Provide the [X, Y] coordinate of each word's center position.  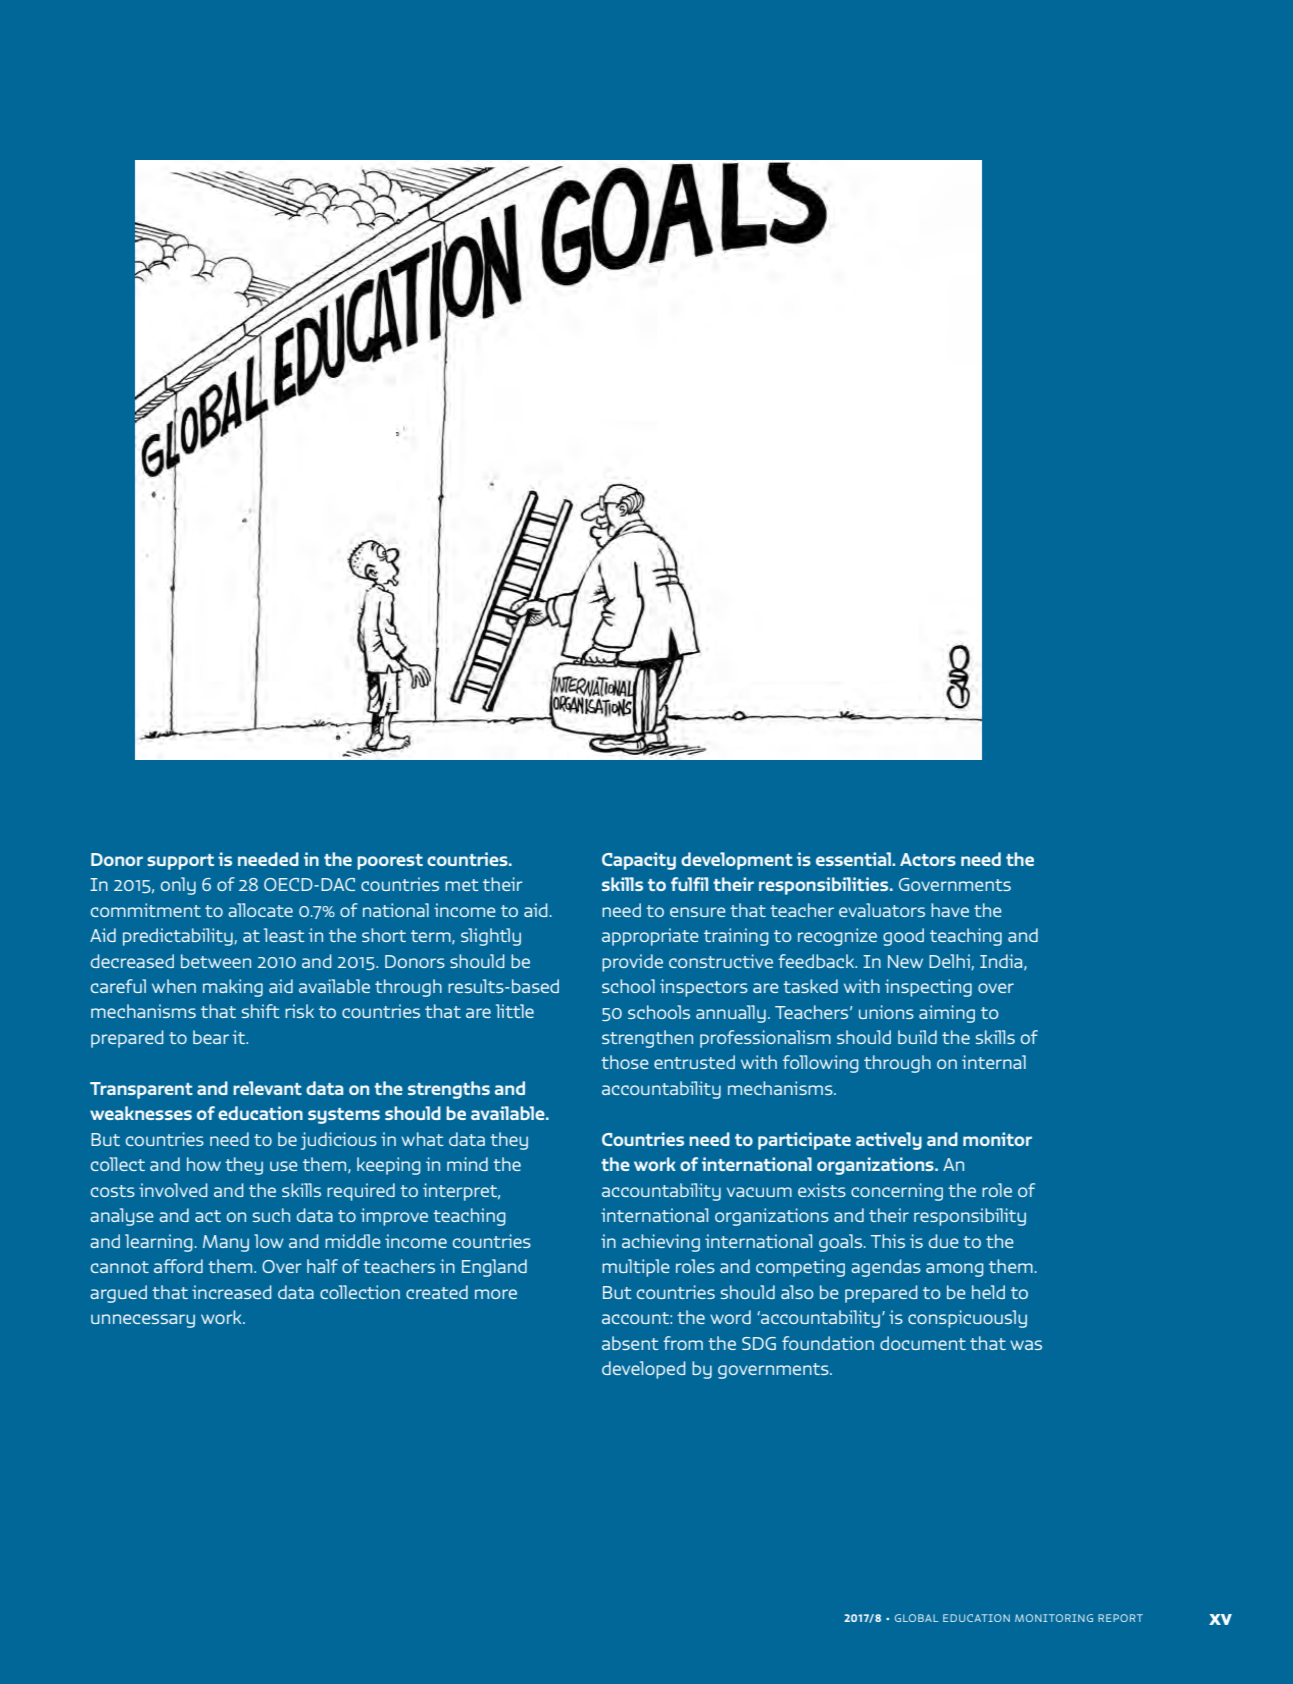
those [625, 1062]
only [178, 886]
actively [889, 1141]
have [950, 910]
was [1026, 1345]
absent [630, 1343]
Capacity [639, 861]
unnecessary [143, 1321]
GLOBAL [916, 1618]
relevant [267, 1088]
